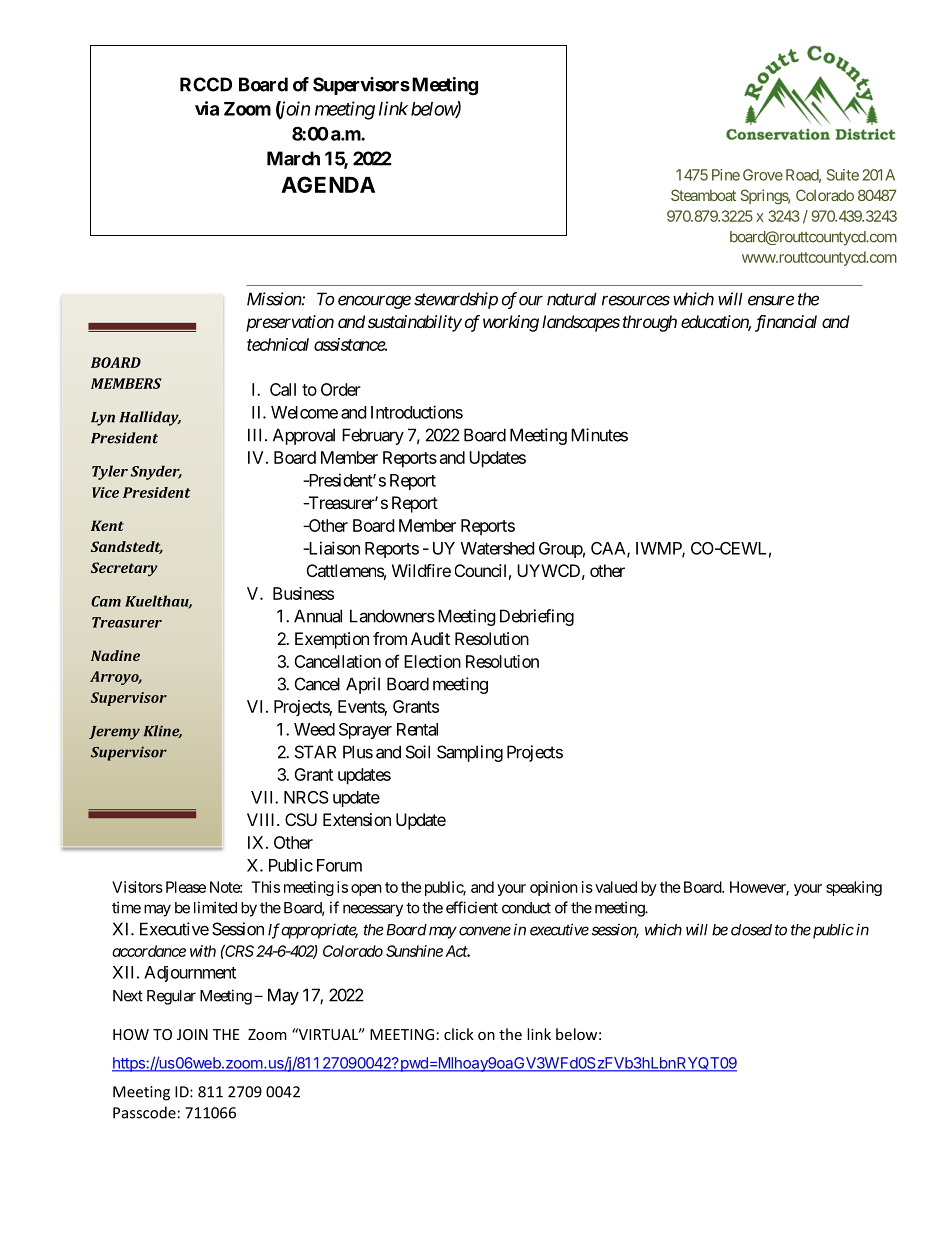  I want to click on Kline, so click(162, 731).
